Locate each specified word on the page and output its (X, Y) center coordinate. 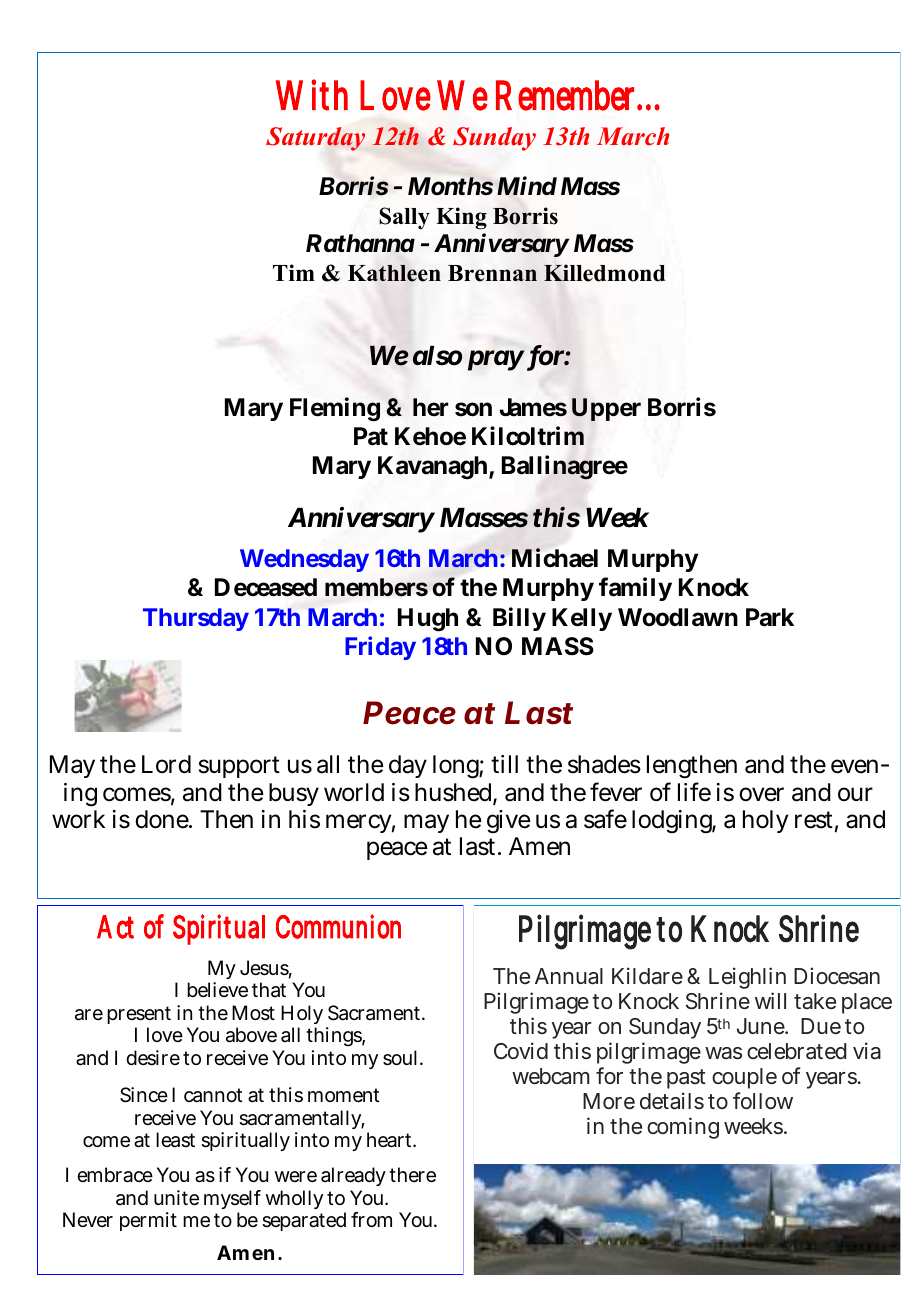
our (855, 794)
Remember (565, 95)
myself (232, 1199)
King (461, 218)
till (504, 764)
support (239, 767)
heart (389, 1140)
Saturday (315, 139)
